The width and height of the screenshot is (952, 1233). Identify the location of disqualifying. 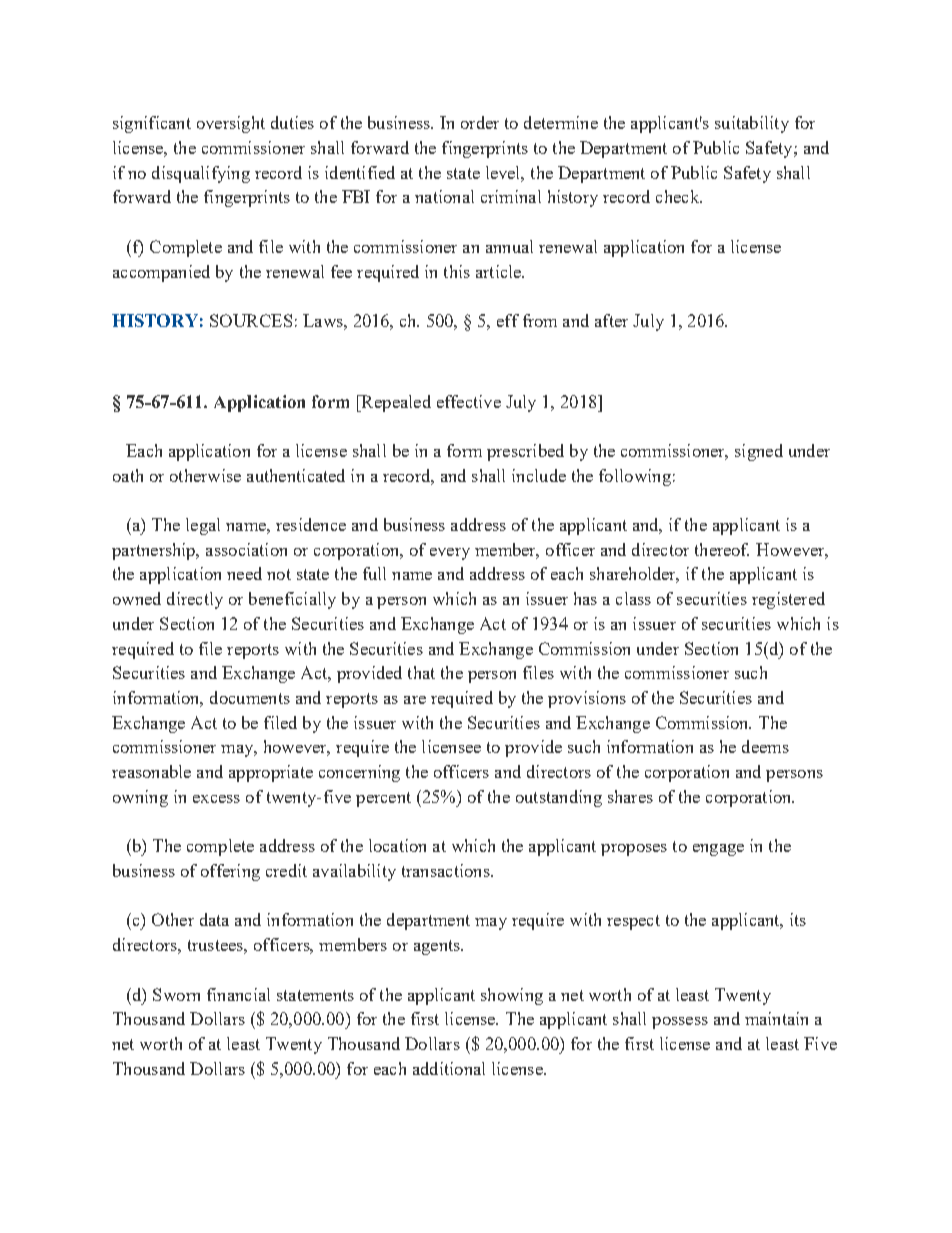
(201, 174).
